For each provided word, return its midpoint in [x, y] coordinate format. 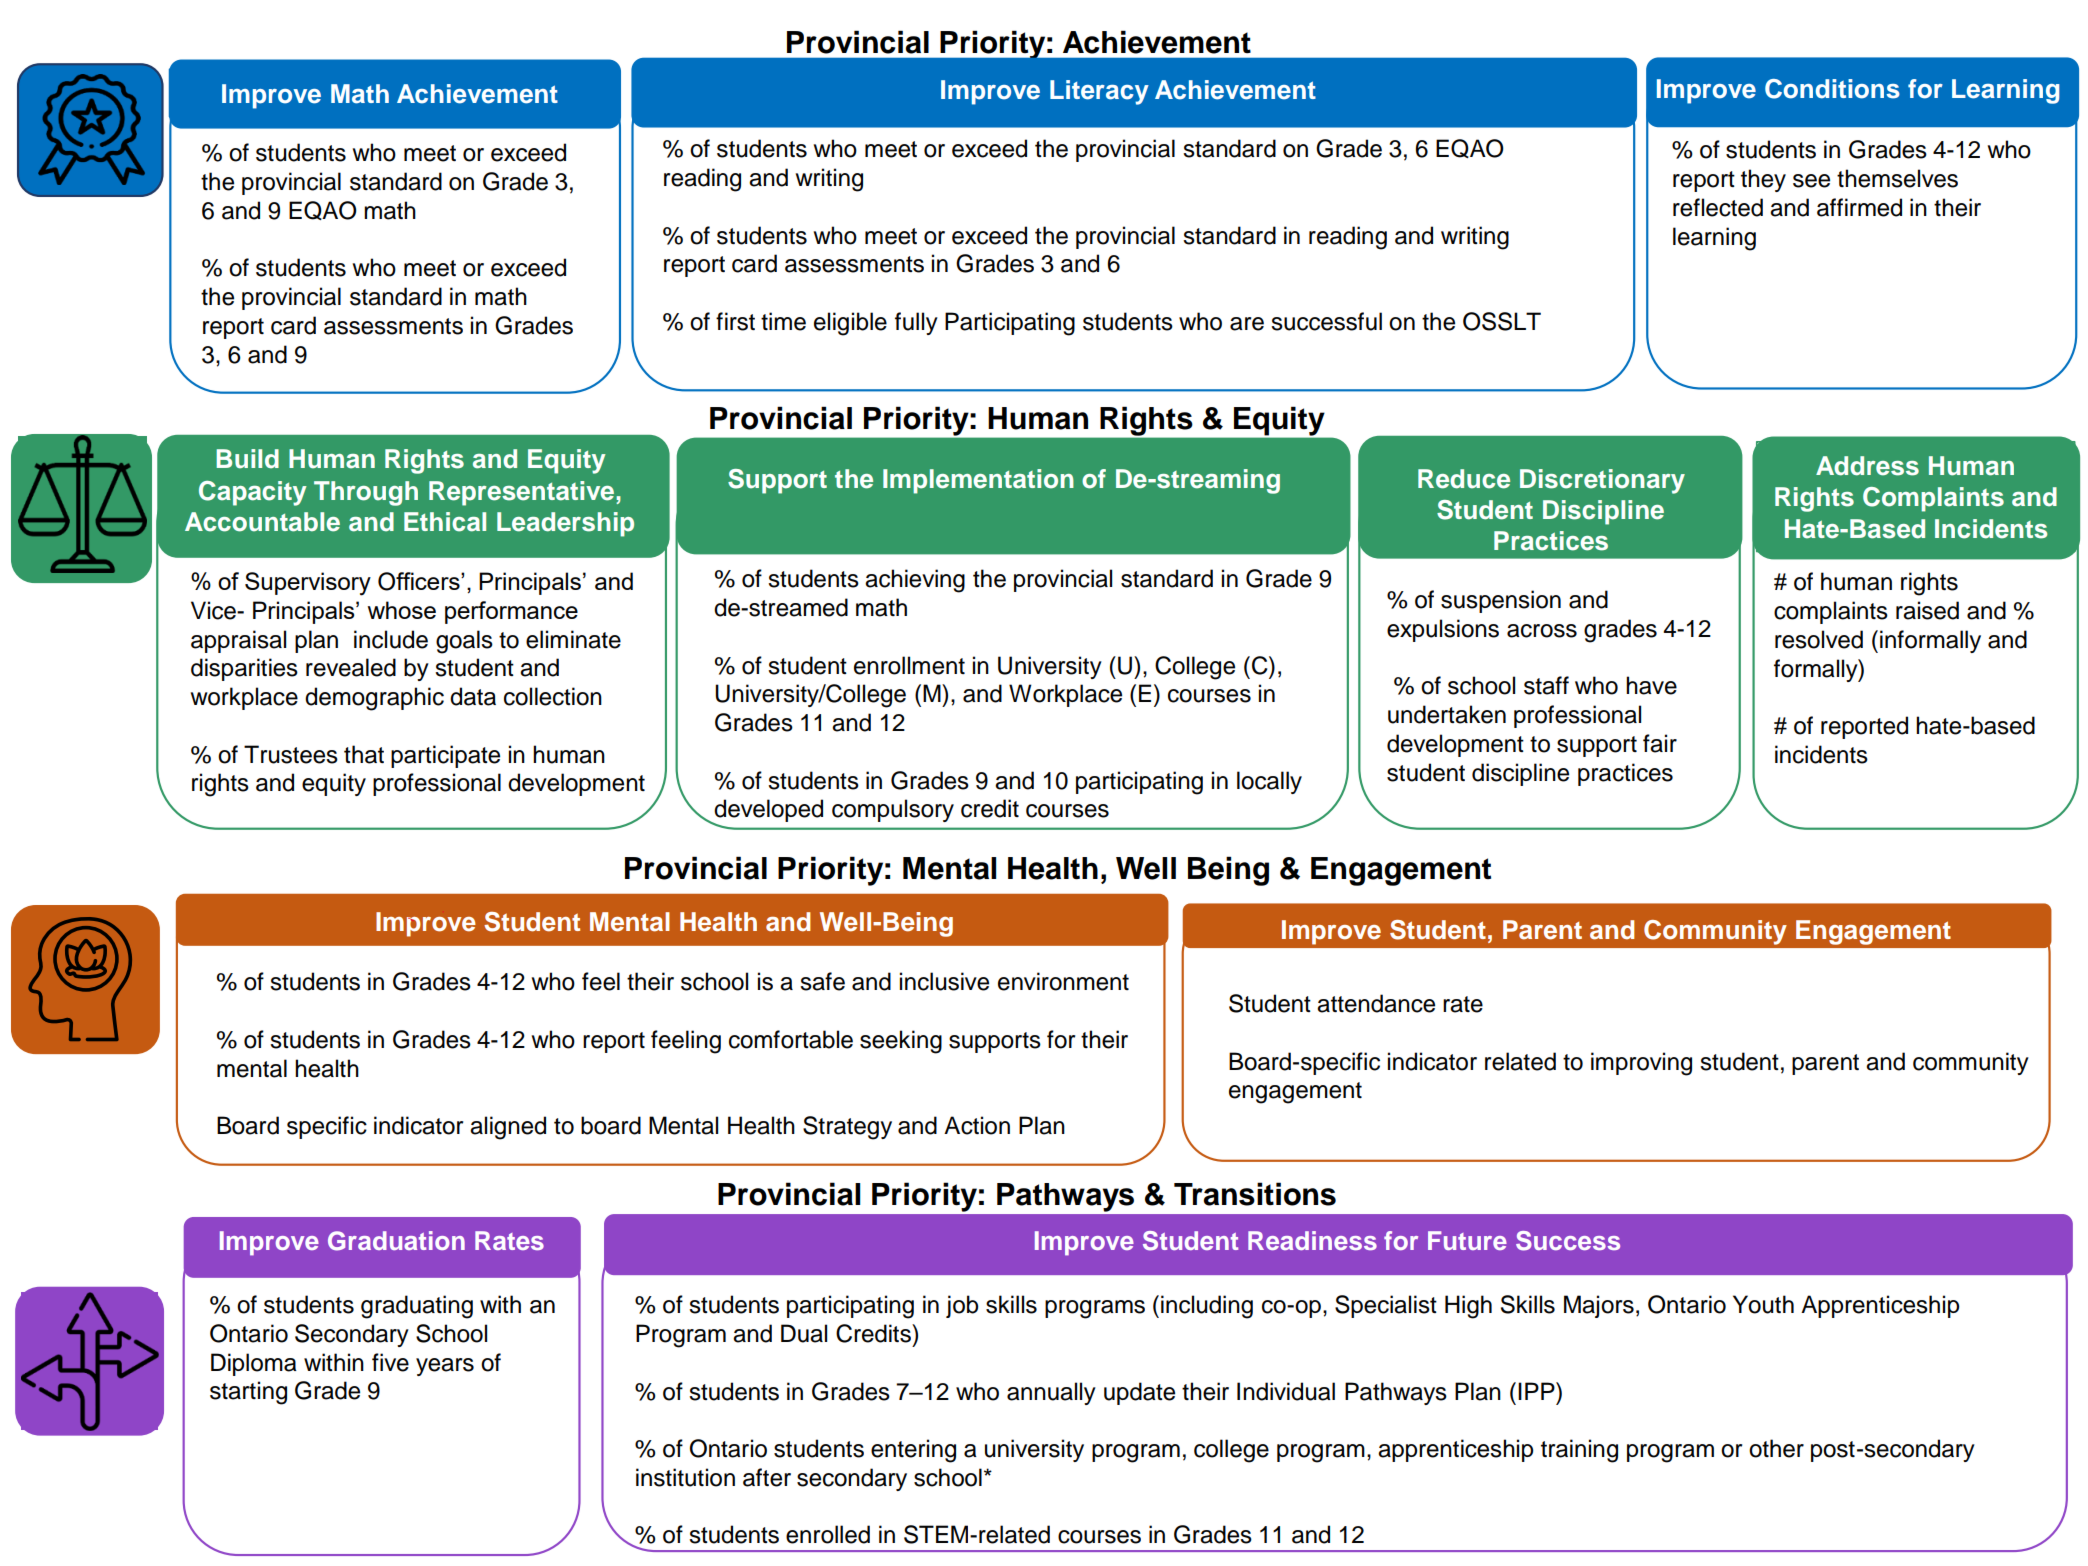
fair [1660, 743]
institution [685, 1477]
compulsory [893, 810]
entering [913, 1451]
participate [445, 756]
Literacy [1099, 92]
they [1763, 180]
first [735, 321]
